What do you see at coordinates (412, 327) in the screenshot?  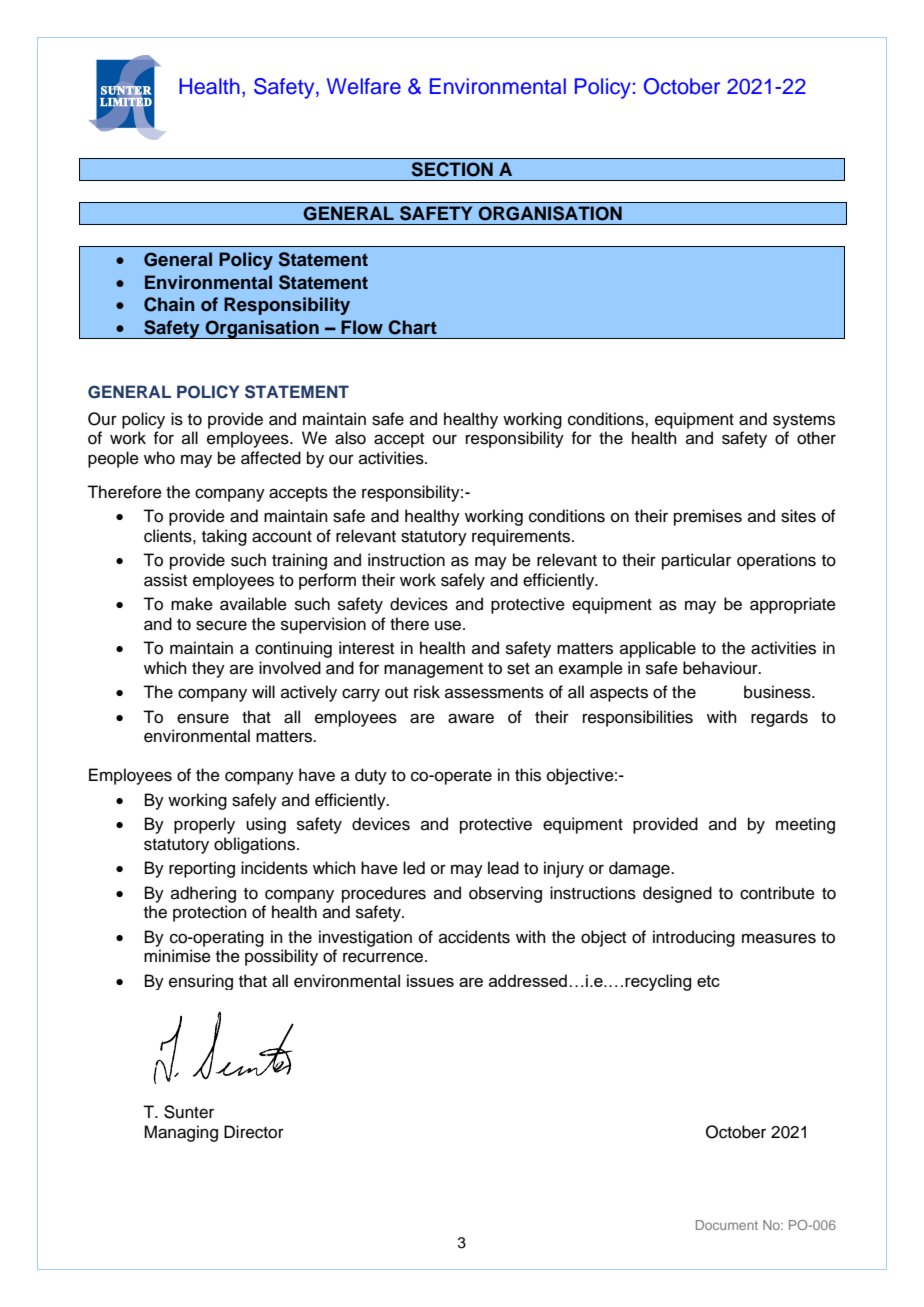 I see `Chart` at bounding box center [412, 327].
